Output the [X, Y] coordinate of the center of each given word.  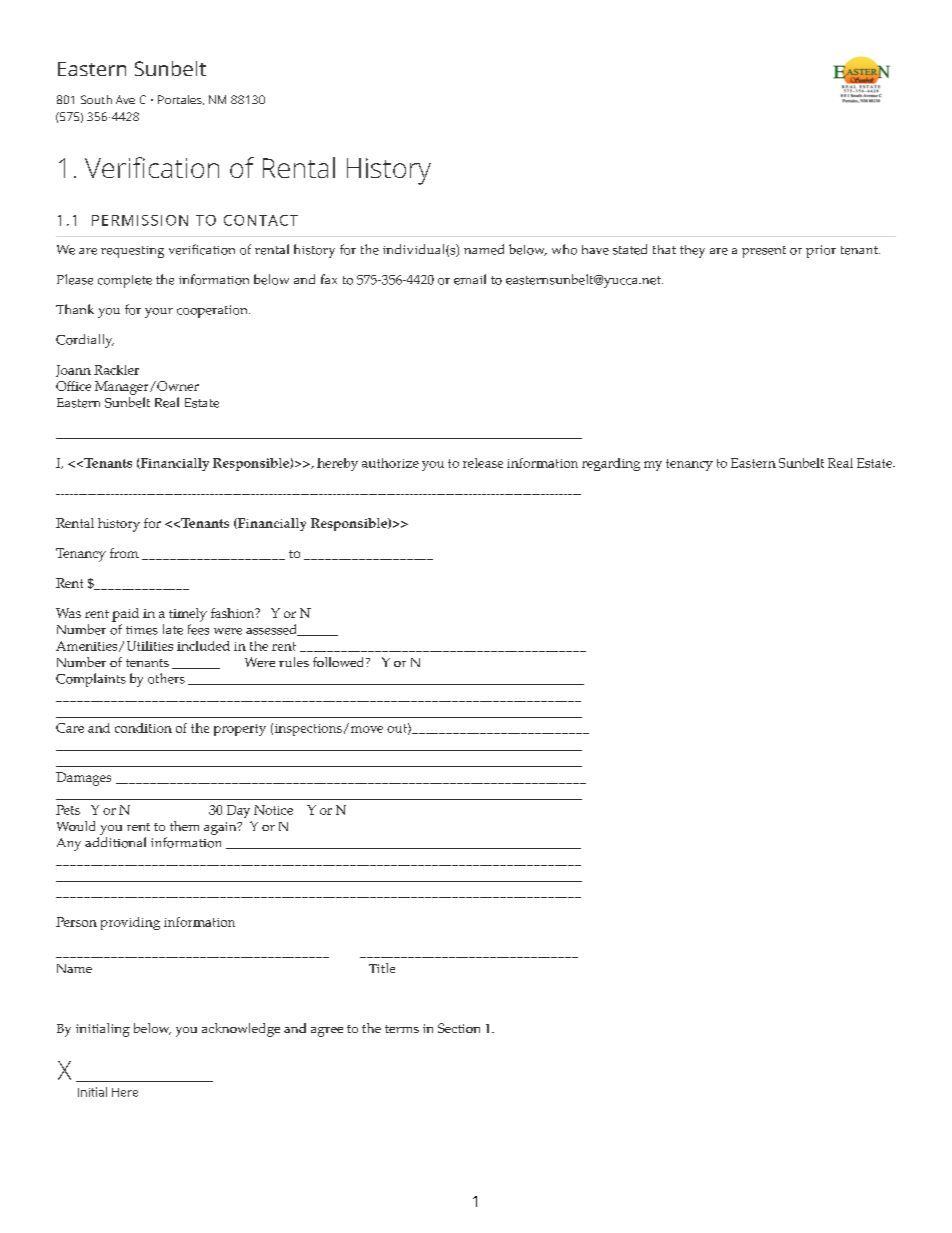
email [470, 279]
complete [125, 281]
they [692, 251]
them [184, 826]
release [483, 463]
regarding [611, 464]
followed [340, 662]
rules [294, 662]
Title [382, 968]
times [142, 630]
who [564, 249]
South [96, 99]
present [764, 252]
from [124, 553]
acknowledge [241, 1030]
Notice [273, 810]
